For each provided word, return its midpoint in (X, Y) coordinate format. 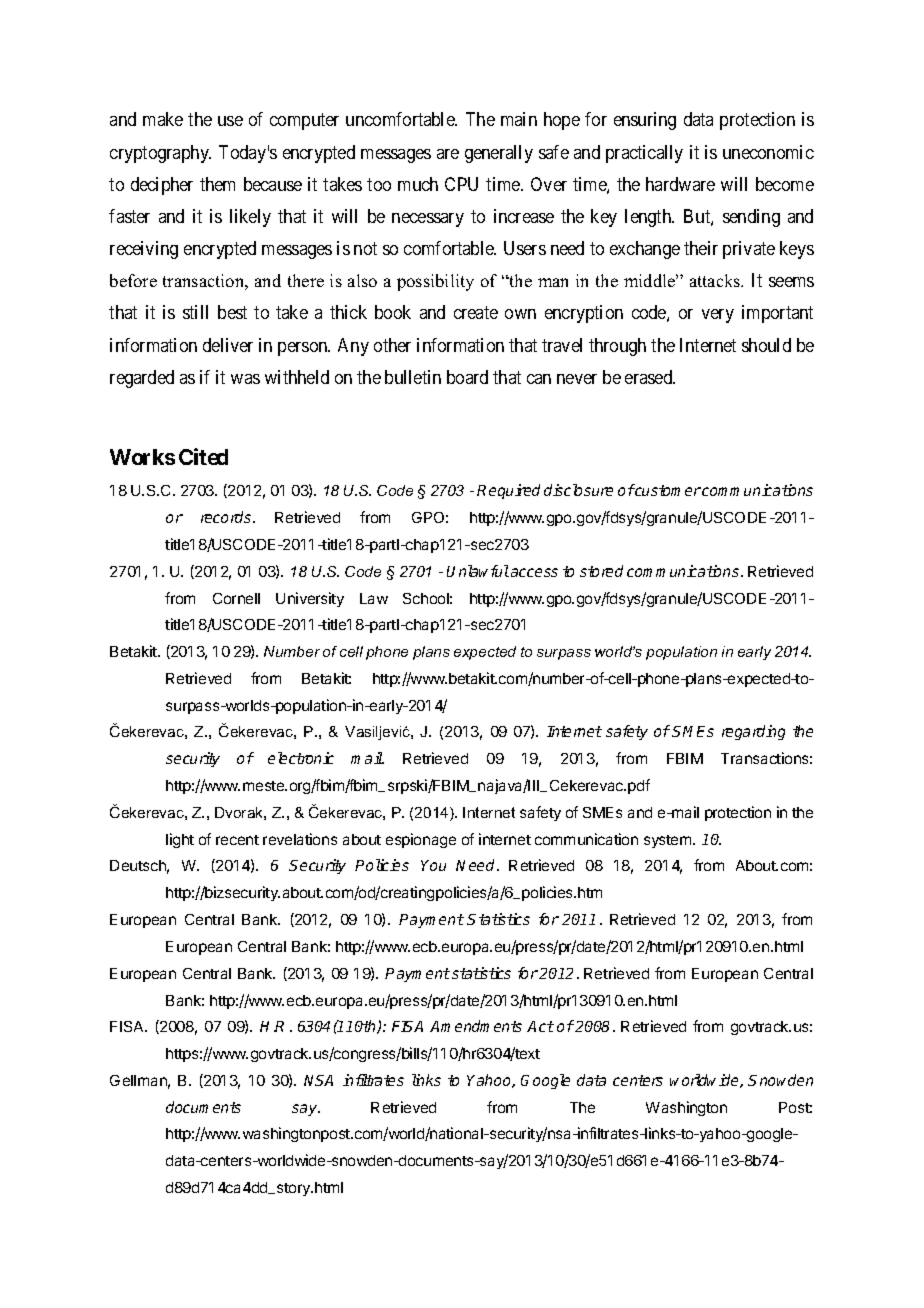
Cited (203, 456)
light (180, 840)
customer (667, 490)
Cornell (236, 598)
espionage (421, 840)
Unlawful (478, 571)
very (718, 316)
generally (499, 154)
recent (237, 840)
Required (508, 491)
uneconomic (768, 152)
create (476, 313)
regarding (753, 732)
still (195, 312)
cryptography (160, 154)
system (669, 841)
